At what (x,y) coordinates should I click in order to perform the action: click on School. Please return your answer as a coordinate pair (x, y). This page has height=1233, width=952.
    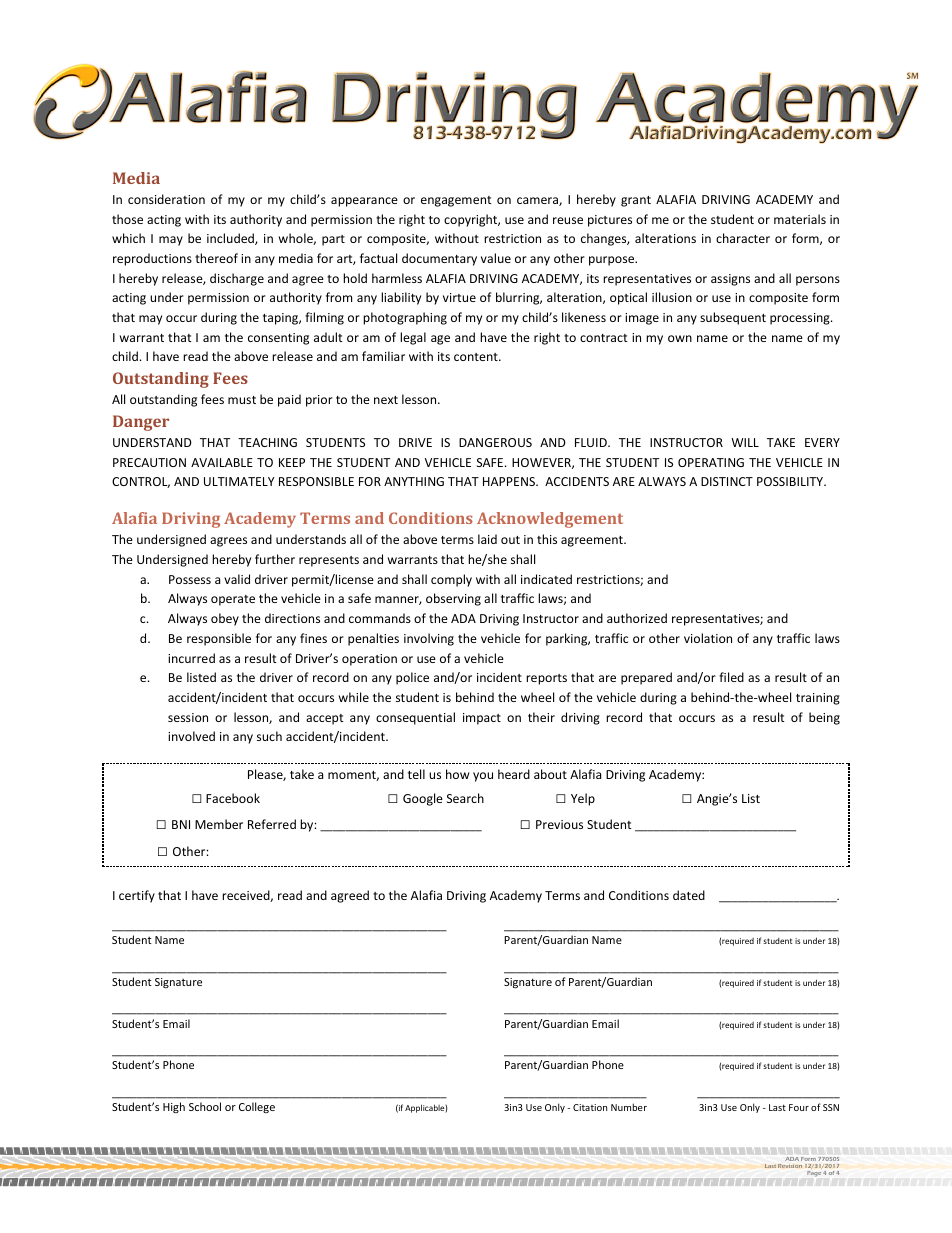
    Looking at the image, I should click on (205, 1106).
